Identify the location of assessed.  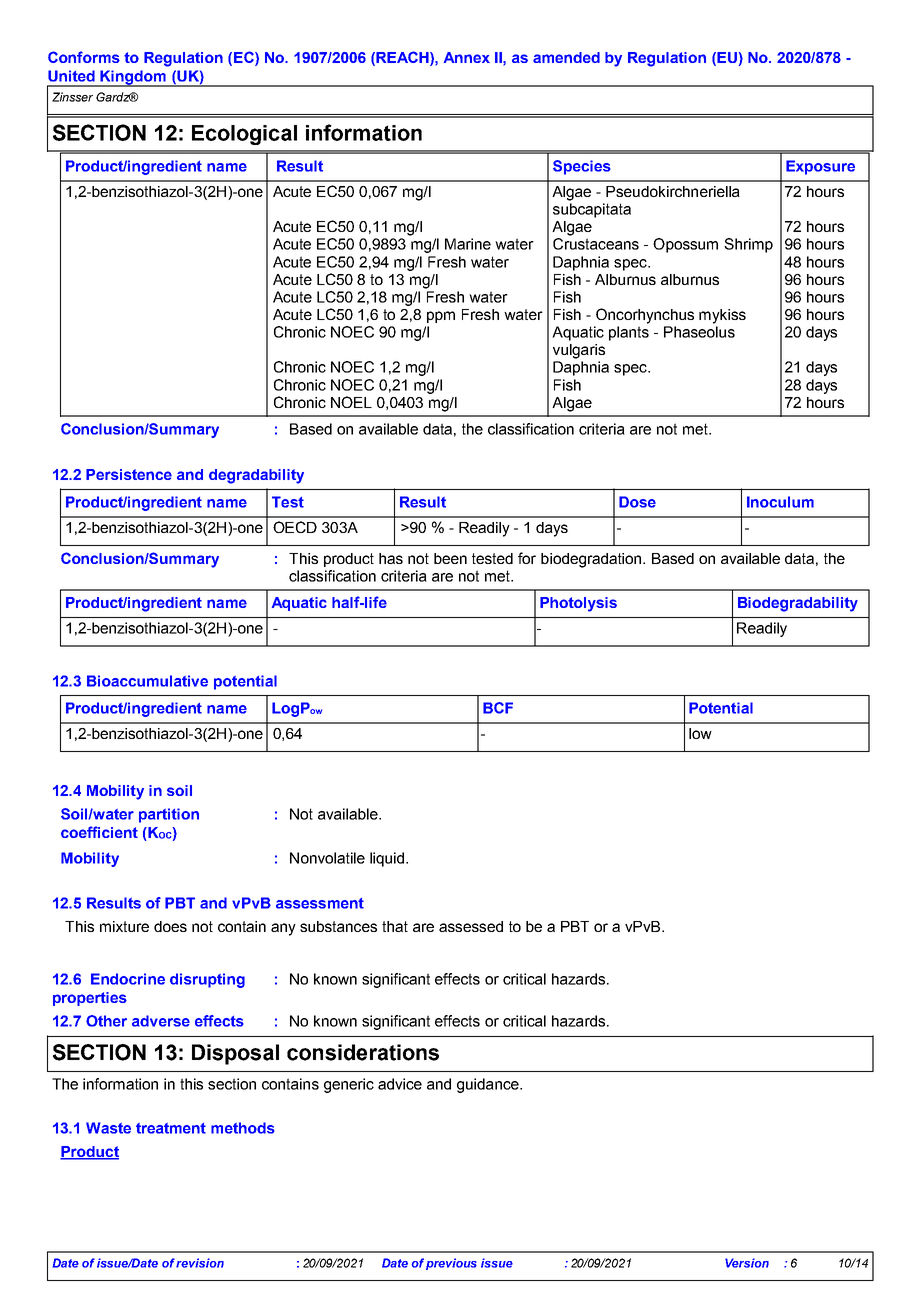
(471, 926).
